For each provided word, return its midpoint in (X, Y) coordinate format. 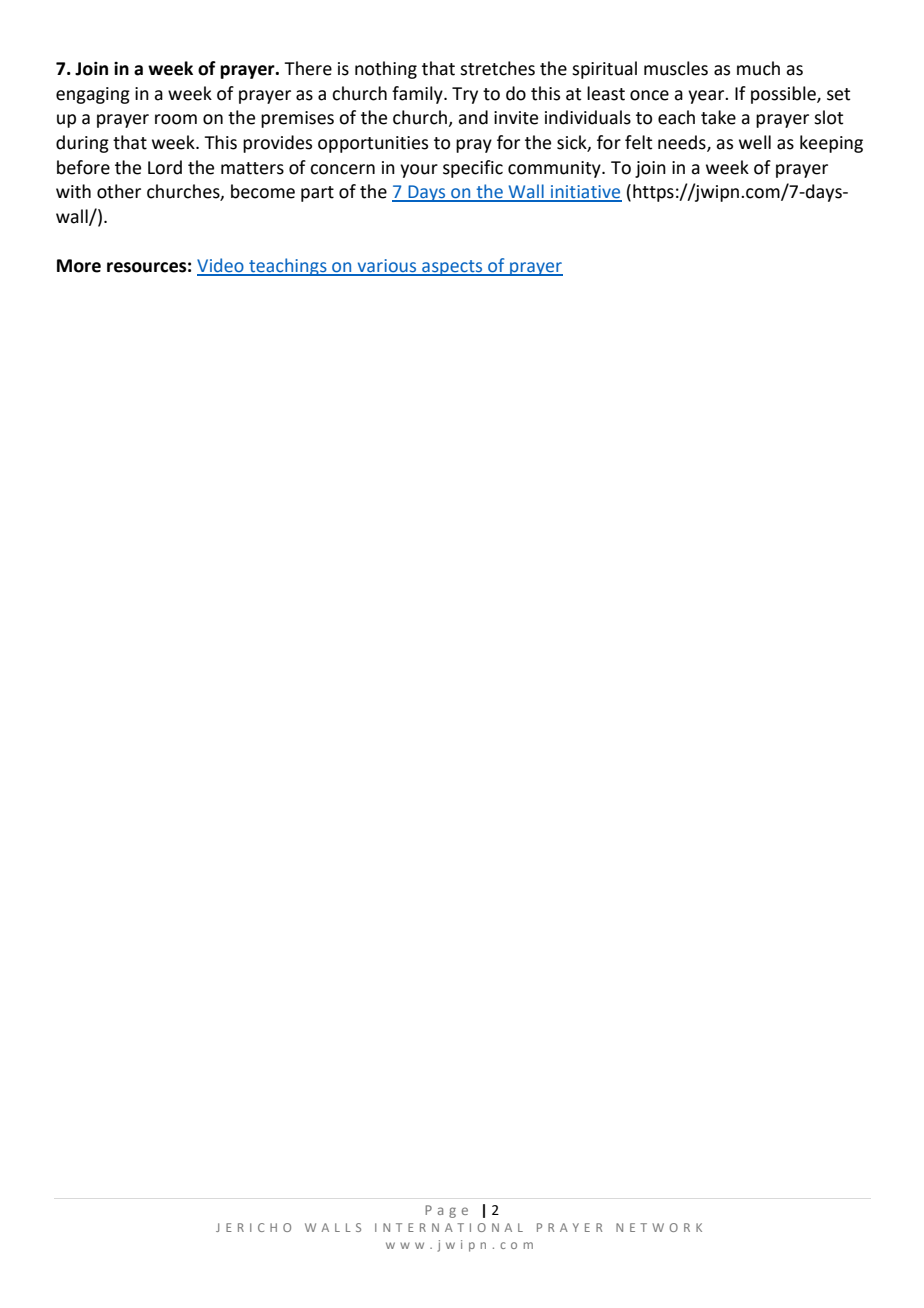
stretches (497, 68)
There (308, 68)
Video (221, 266)
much (758, 68)
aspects (452, 268)
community (555, 169)
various (387, 267)
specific (473, 169)
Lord (165, 167)
